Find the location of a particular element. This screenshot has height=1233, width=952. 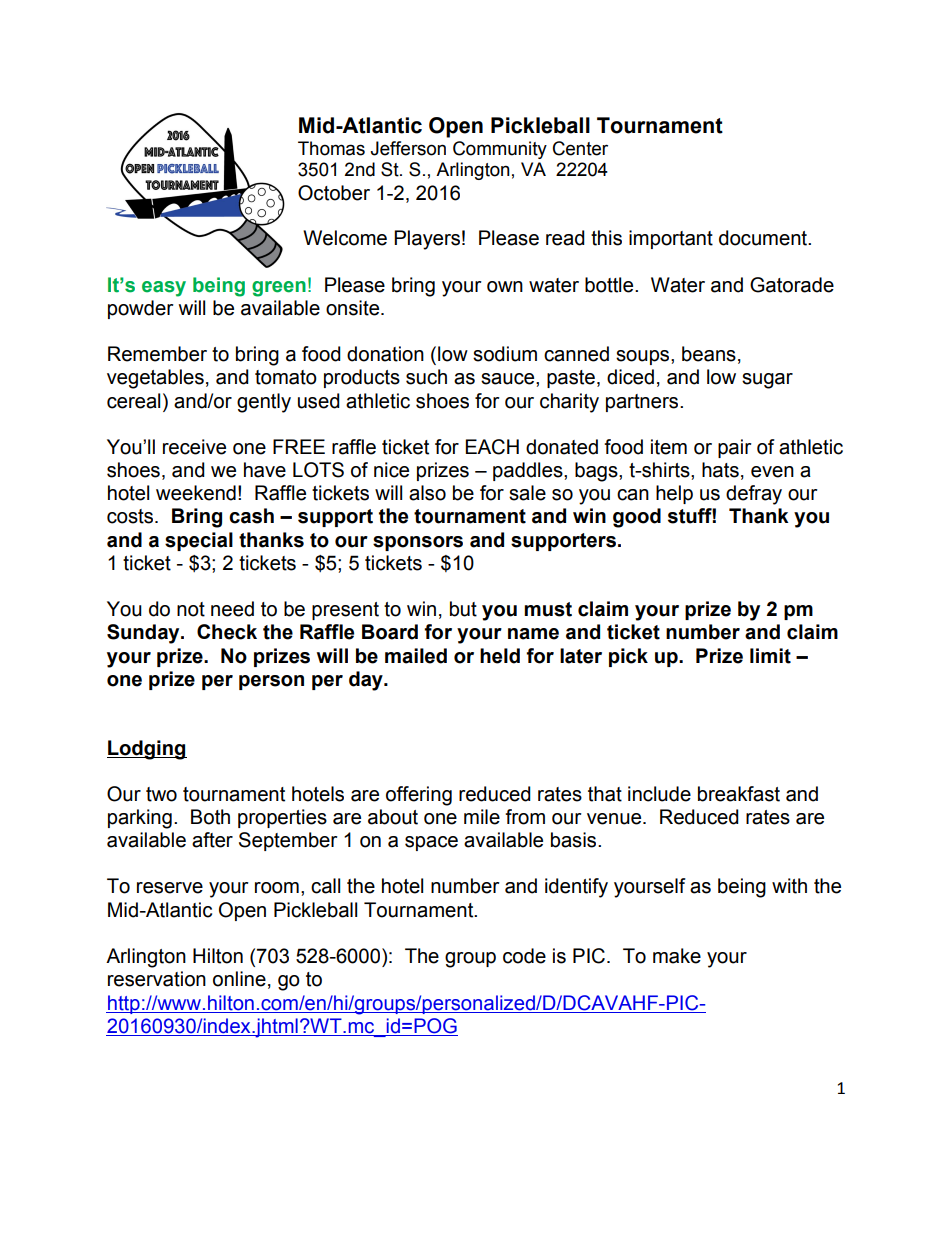

online is located at coordinates (239, 979).
